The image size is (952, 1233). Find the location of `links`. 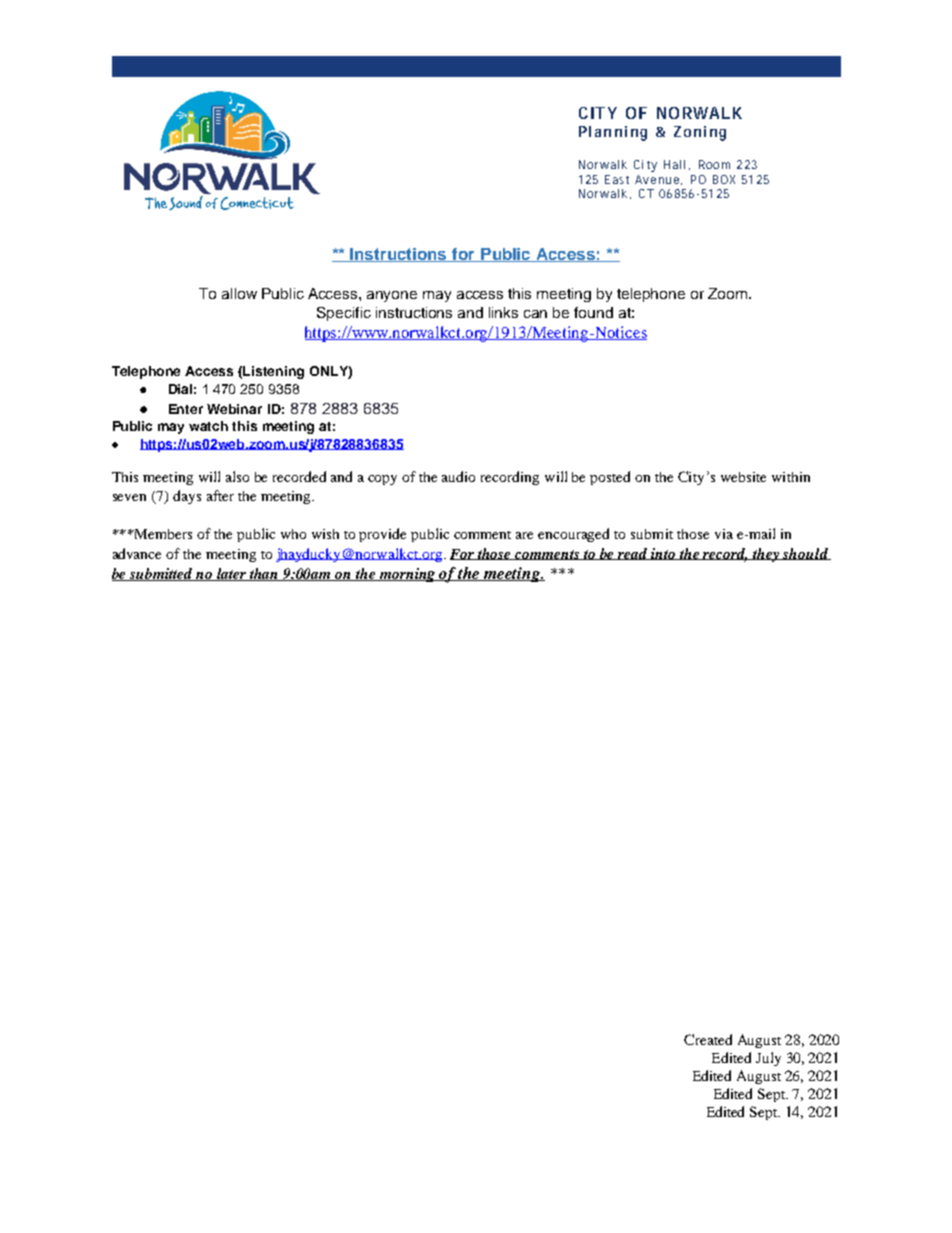

links is located at coordinates (503, 312).
